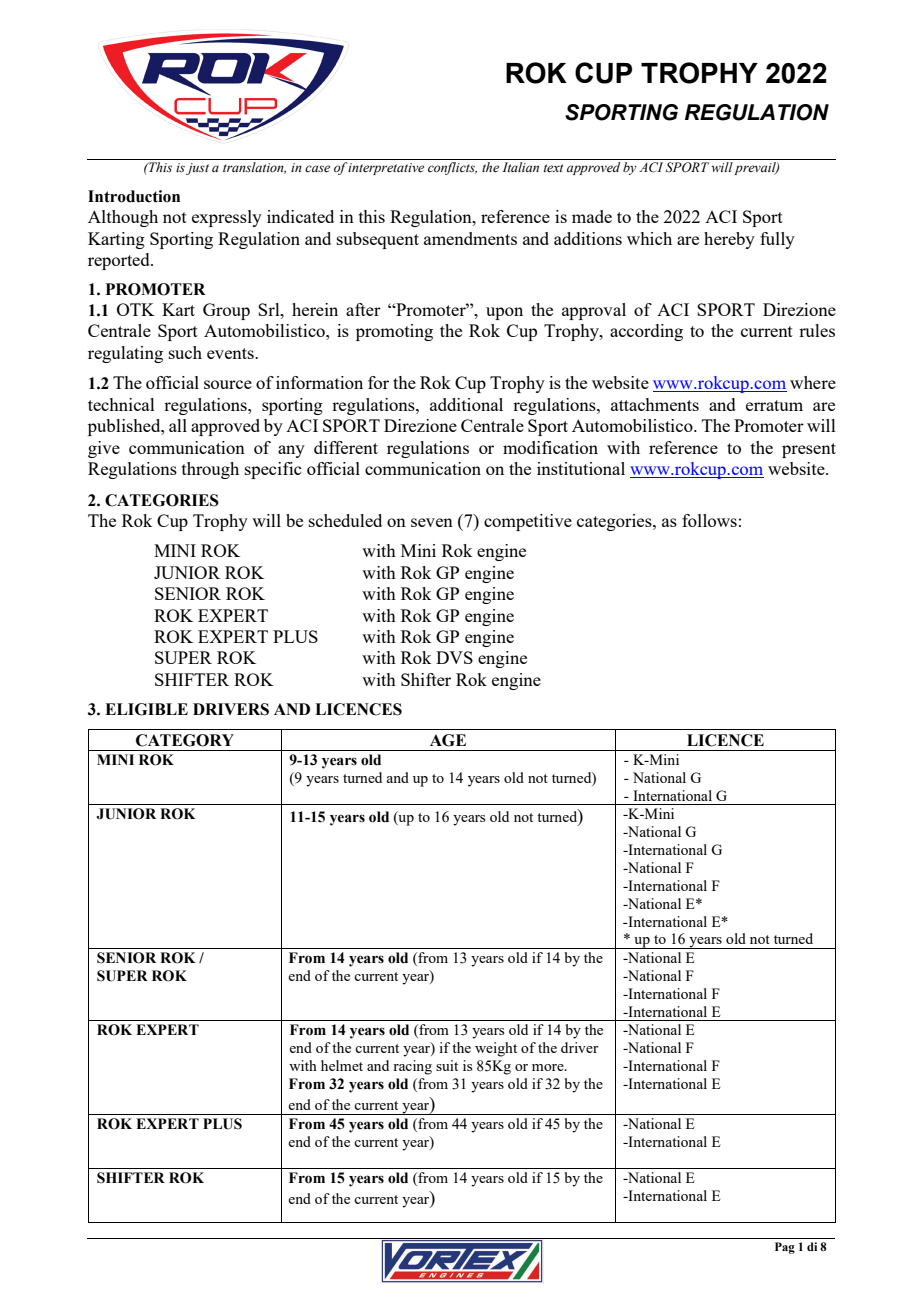  Describe the element at coordinates (785, 1248) in the document. I see `Pag` at that location.
